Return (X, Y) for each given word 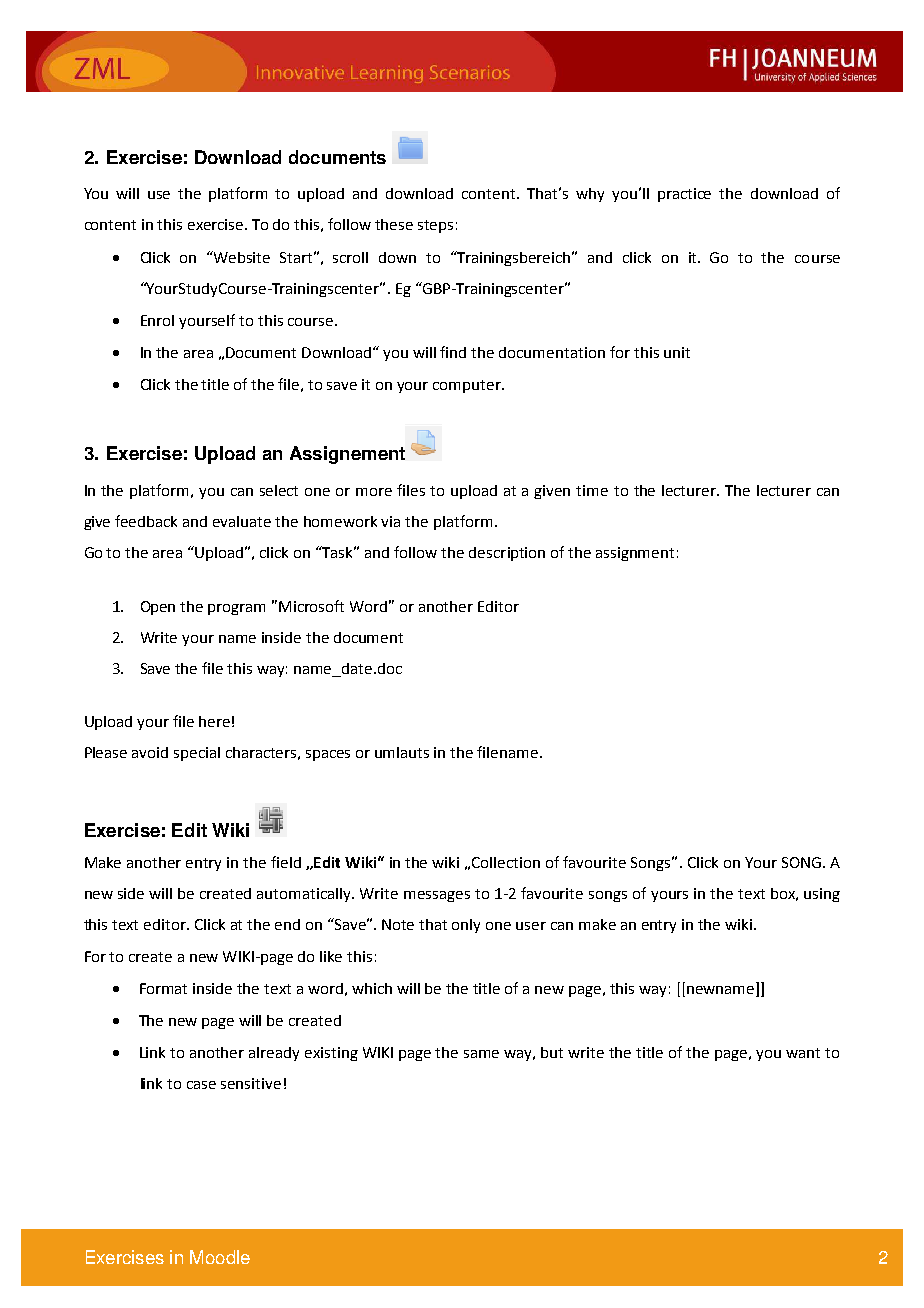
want (803, 1053)
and (195, 521)
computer (468, 386)
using (822, 895)
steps (435, 226)
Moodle (220, 1257)
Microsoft (311, 606)
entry (203, 864)
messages (437, 896)
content (110, 225)
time (592, 490)
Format (163, 988)
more (374, 492)
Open (158, 608)
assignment (635, 554)
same (481, 1054)
